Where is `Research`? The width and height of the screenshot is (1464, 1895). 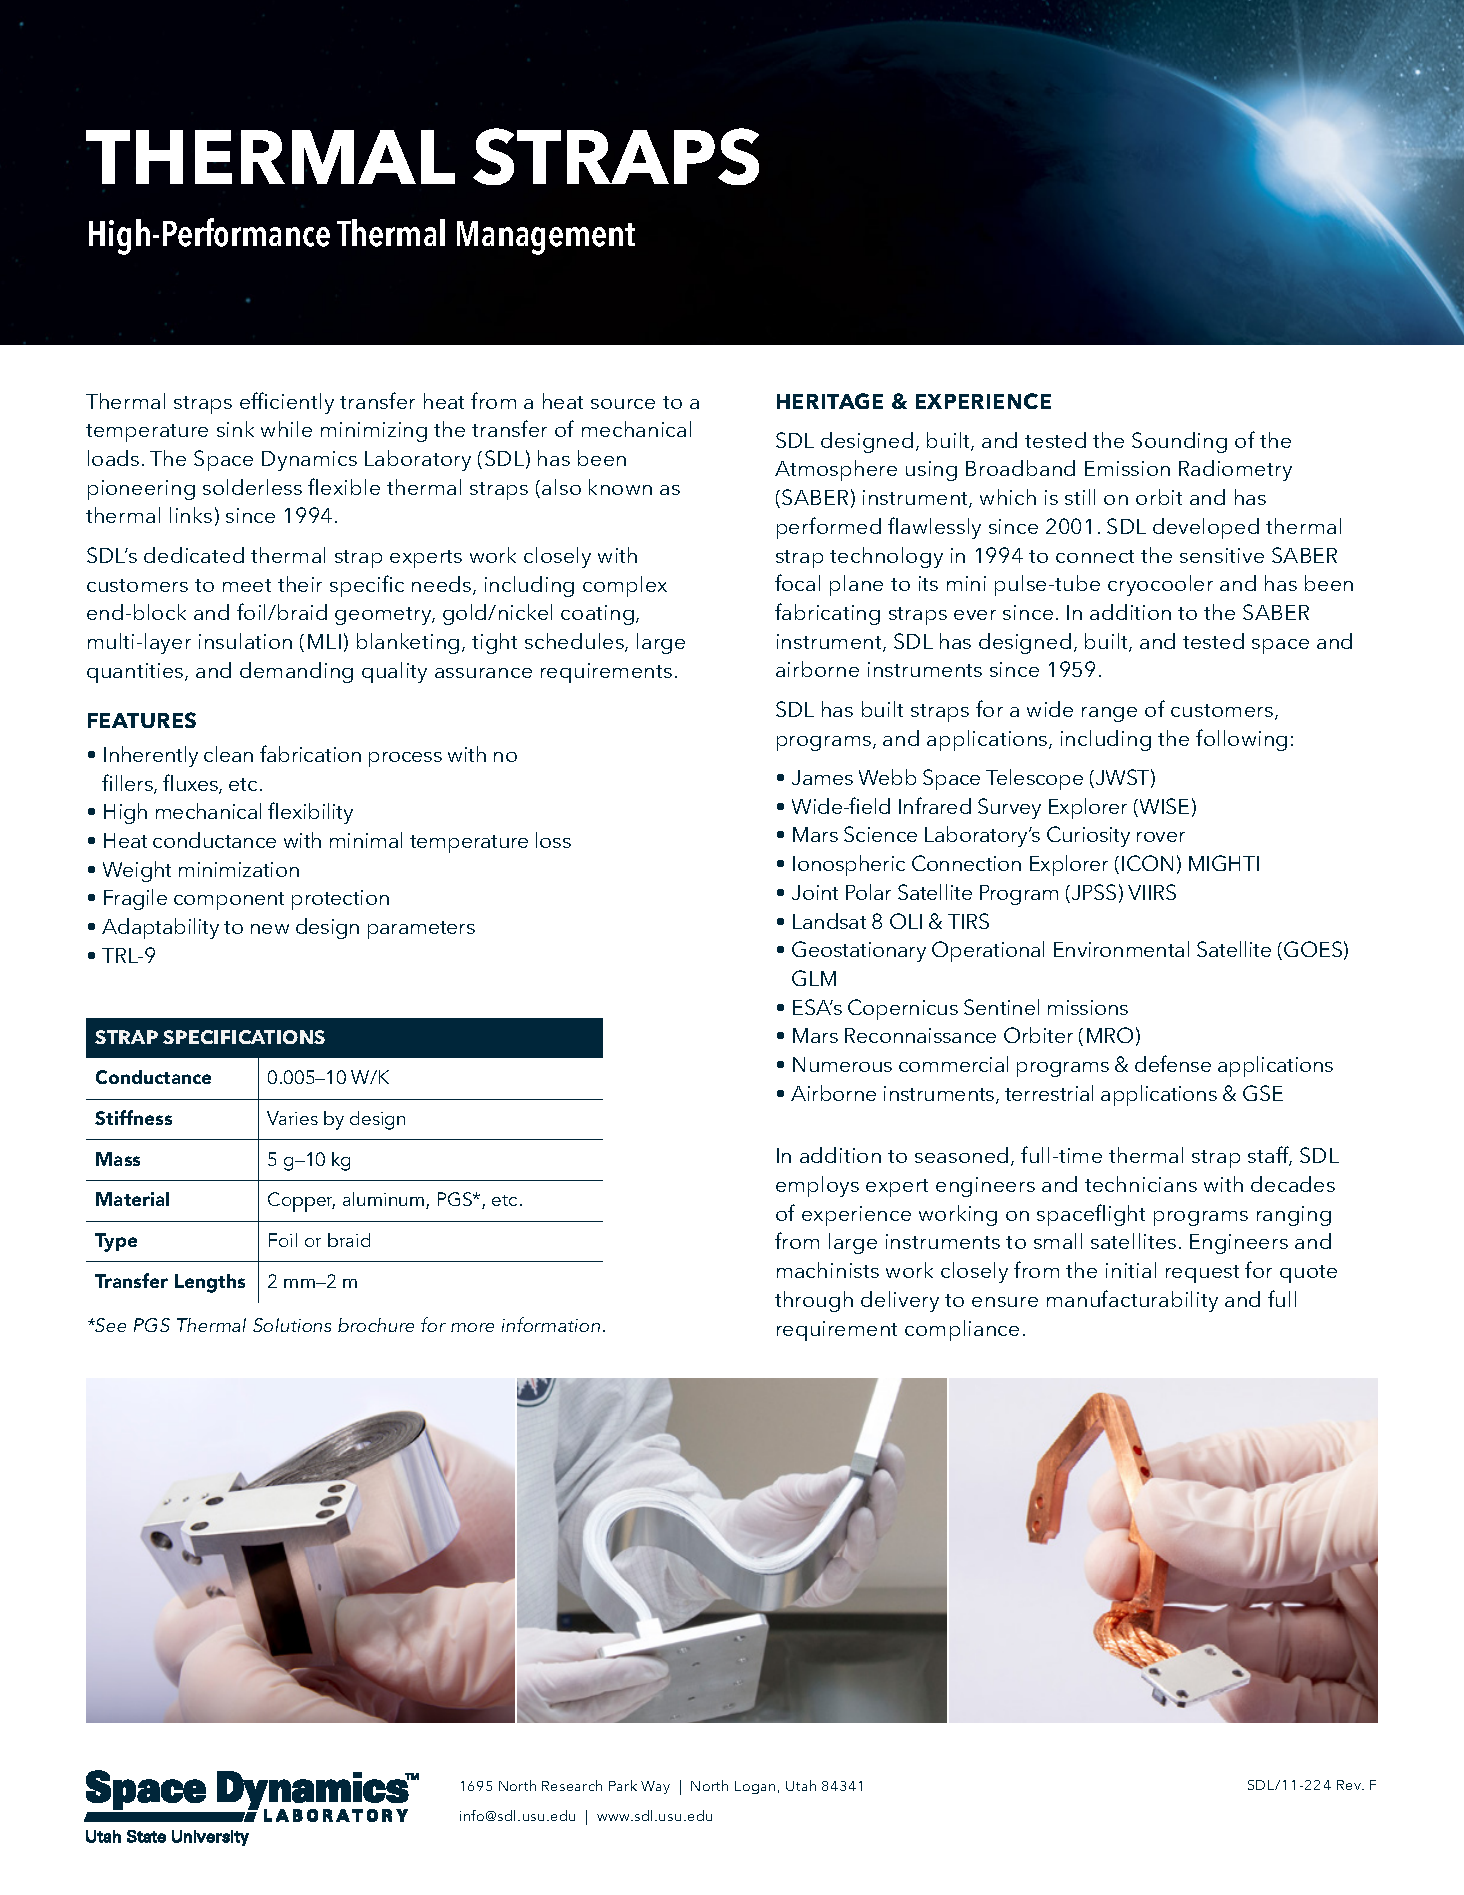 Research is located at coordinates (572, 1785).
